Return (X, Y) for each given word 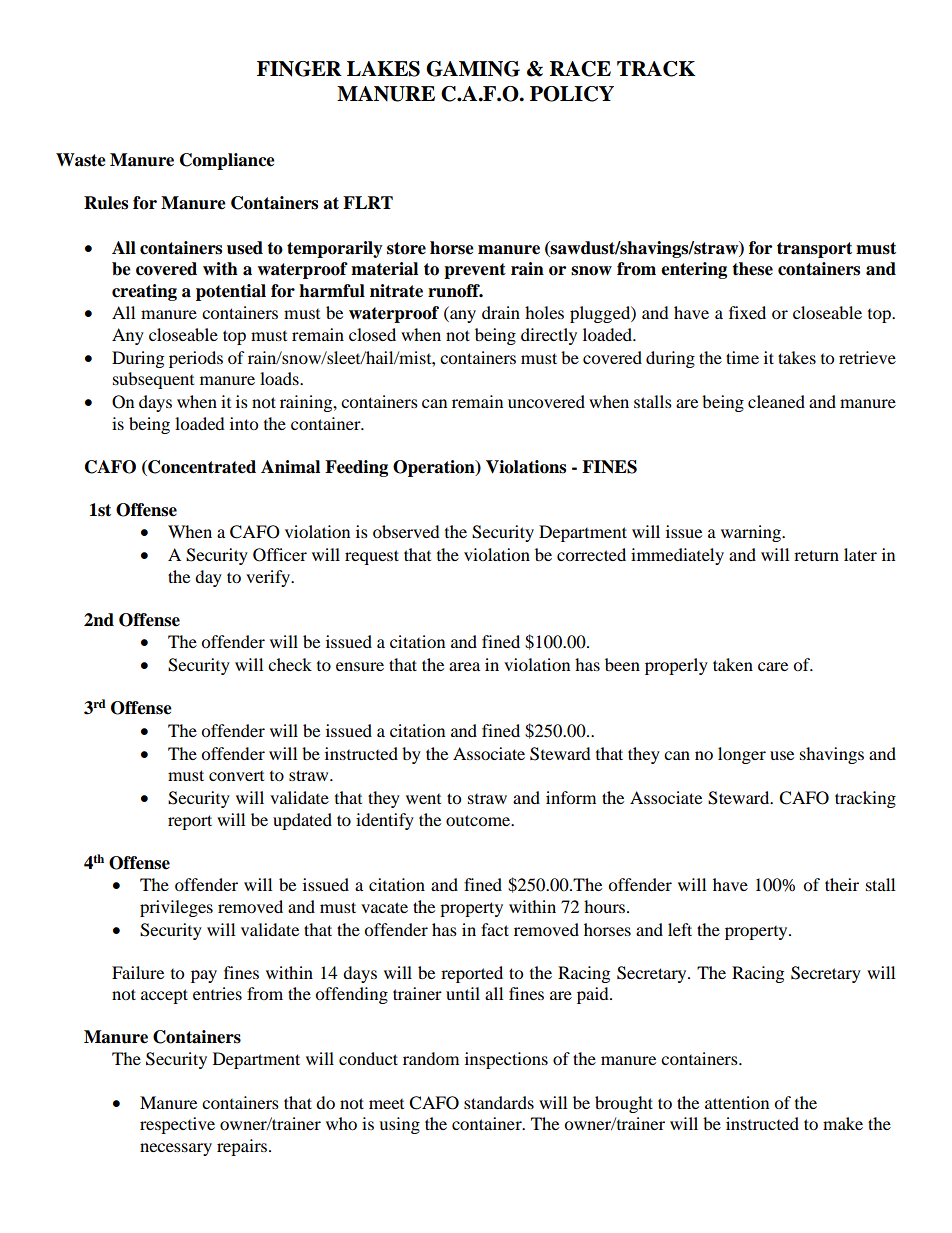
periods (196, 359)
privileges (176, 908)
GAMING (473, 69)
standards (499, 1102)
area (464, 666)
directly (549, 336)
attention (737, 1102)
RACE (580, 69)
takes (797, 357)
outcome (479, 820)
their (842, 884)
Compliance (227, 161)
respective (177, 1125)
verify (269, 578)
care (773, 666)
